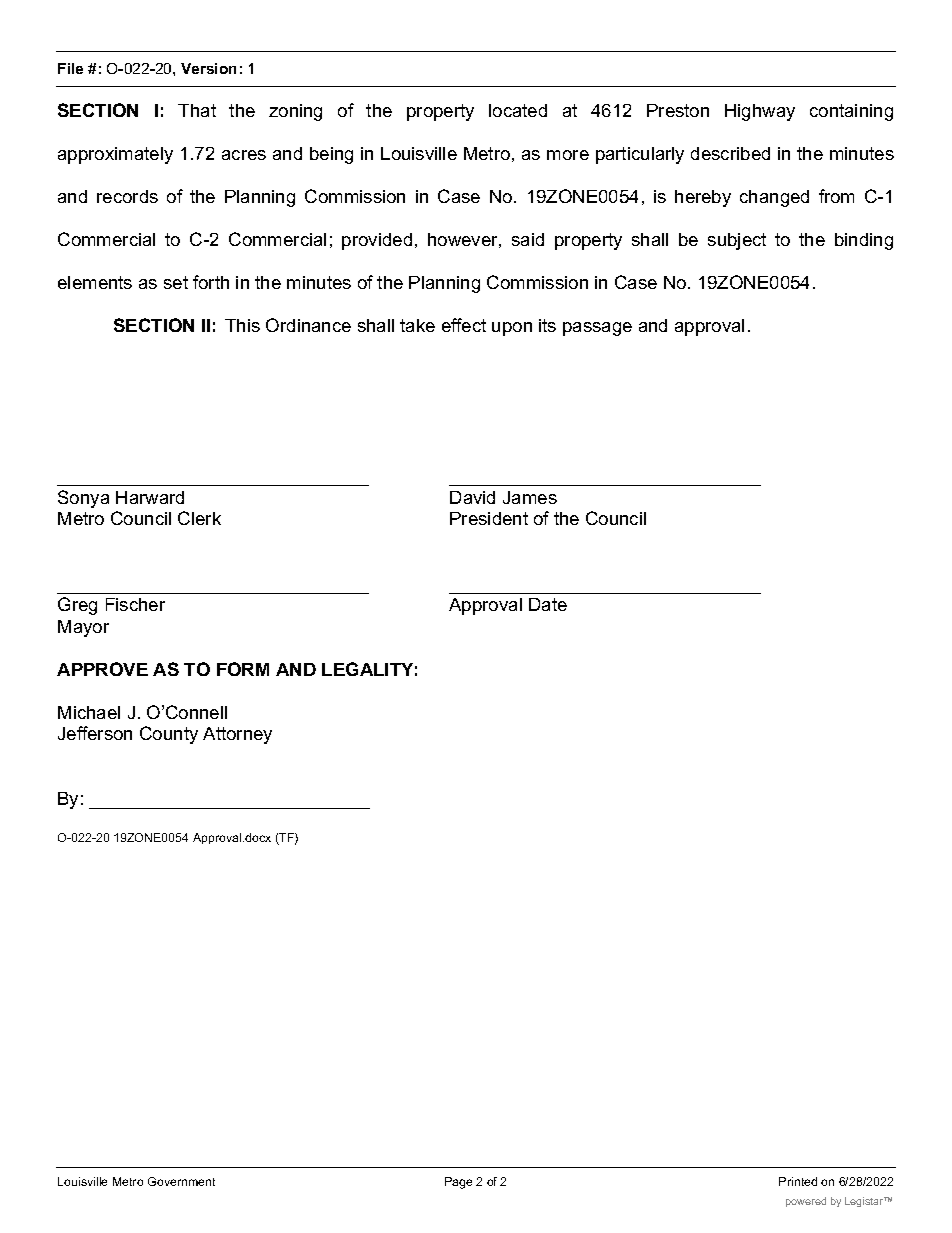  What do you see at coordinates (548, 604) in the page?
I see `Date` at bounding box center [548, 604].
